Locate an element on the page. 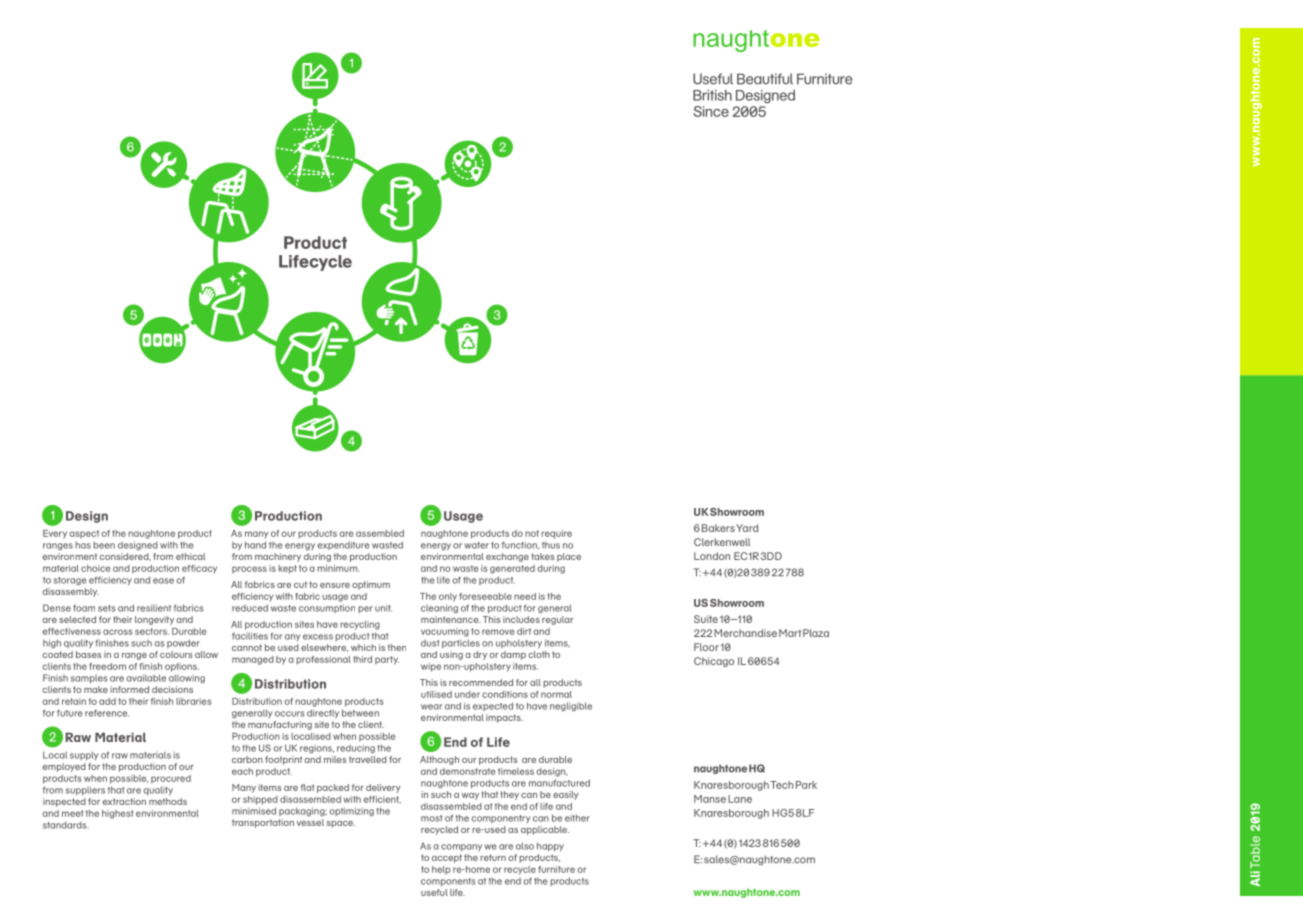  Tech is located at coordinates (781, 785).
